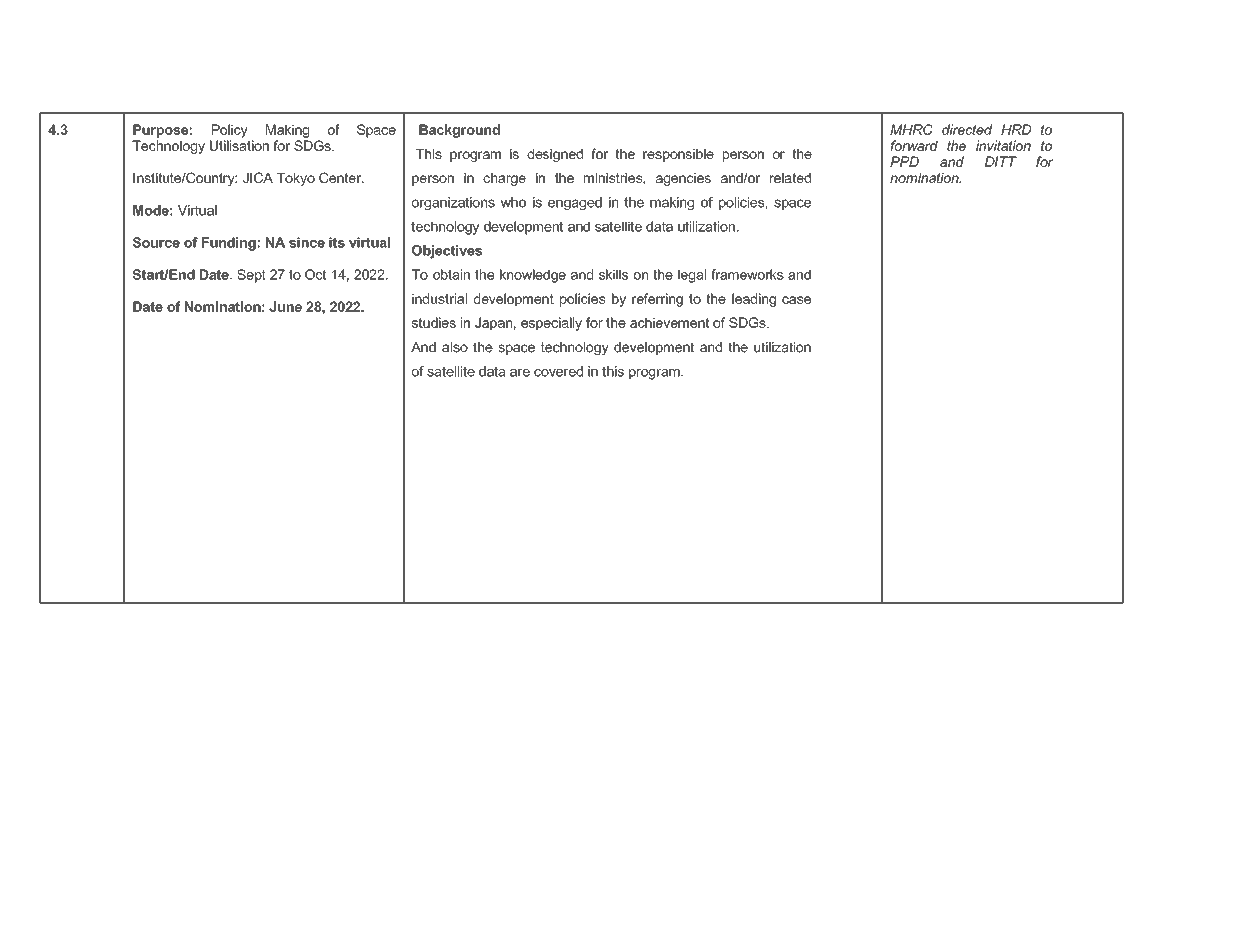 This screenshot has height=952, width=1233. What do you see at coordinates (669, 322) in the screenshot?
I see `achievement` at bounding box center [669, 322].
